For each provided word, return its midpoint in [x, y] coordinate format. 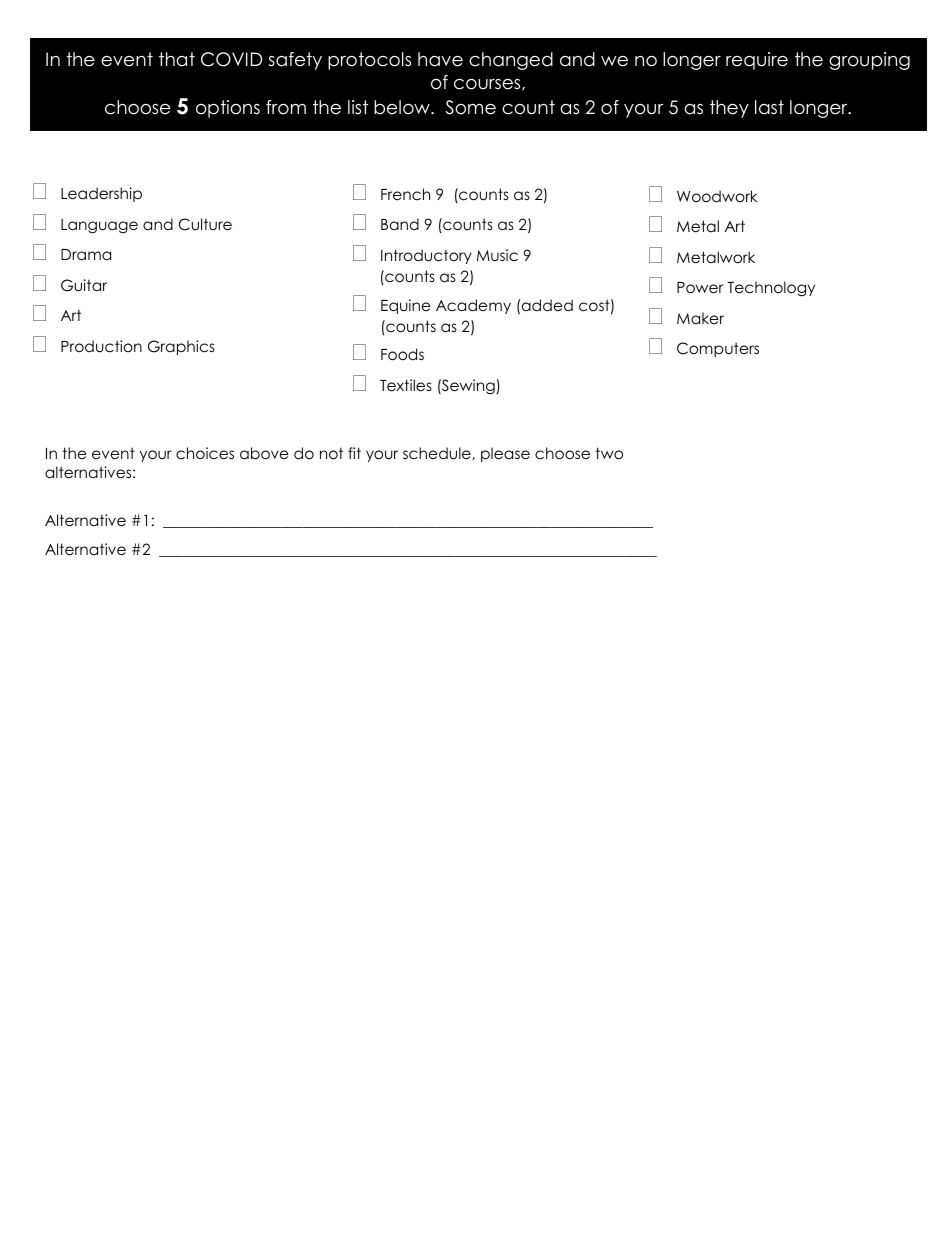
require [757, 61]
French [405, 194]
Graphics [181, 347]
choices [205, 453]
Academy [473, 306]
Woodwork [717, 196]
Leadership [101, 194]
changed [511, 61]
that [177, 59]
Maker [700, 318]
